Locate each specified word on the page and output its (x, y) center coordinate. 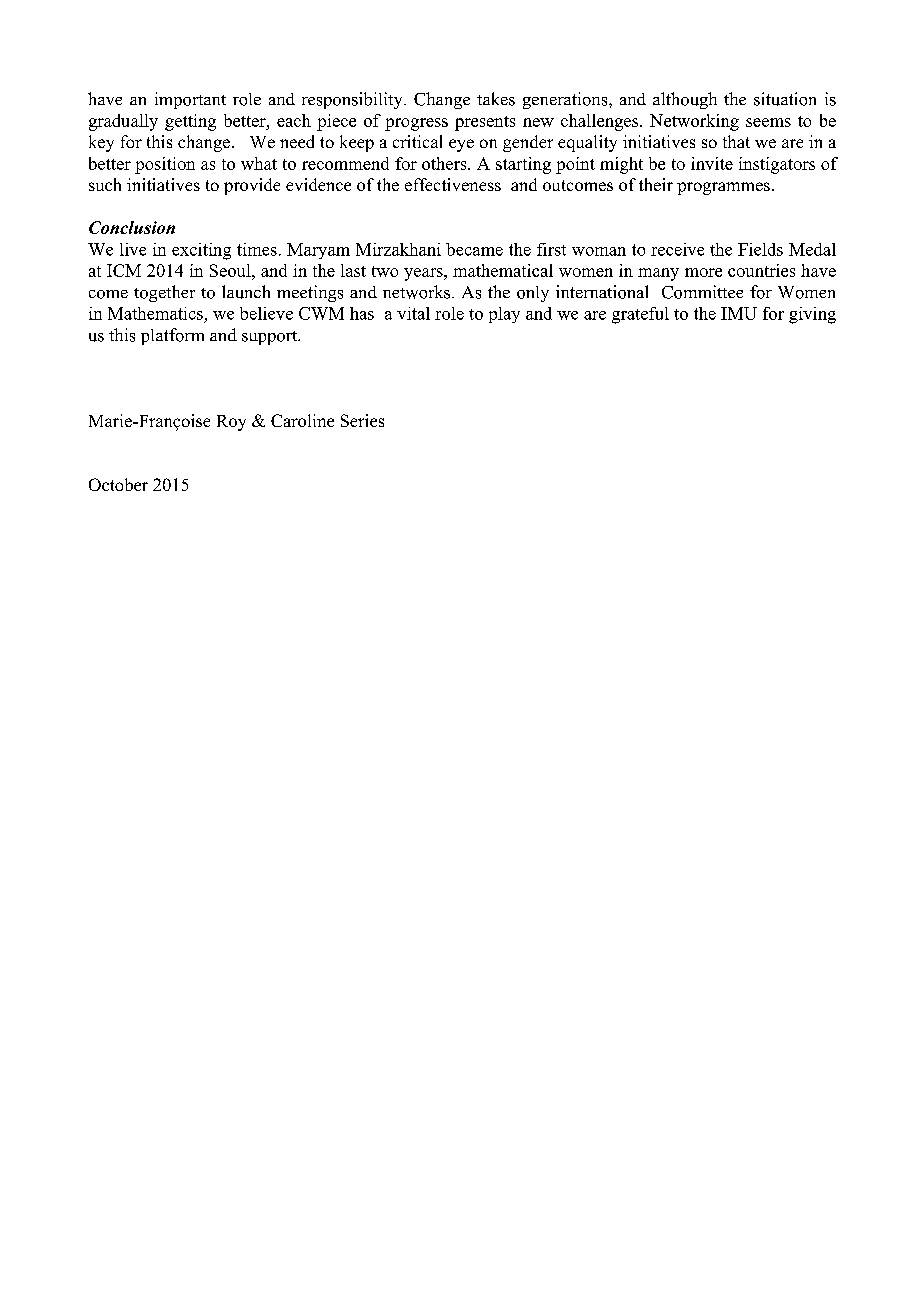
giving (812, 315)
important (190, 100)
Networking (694, 122)
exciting (201, 251)
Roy (231, 423)
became (474, 249)
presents (485, 123)
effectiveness (453, 184)
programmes (723, 188)
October (118, 484)
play (504, 315)
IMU (739, 313)
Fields (760, 249)
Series (362, 420)
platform (172, 336)
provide (252, 186)
